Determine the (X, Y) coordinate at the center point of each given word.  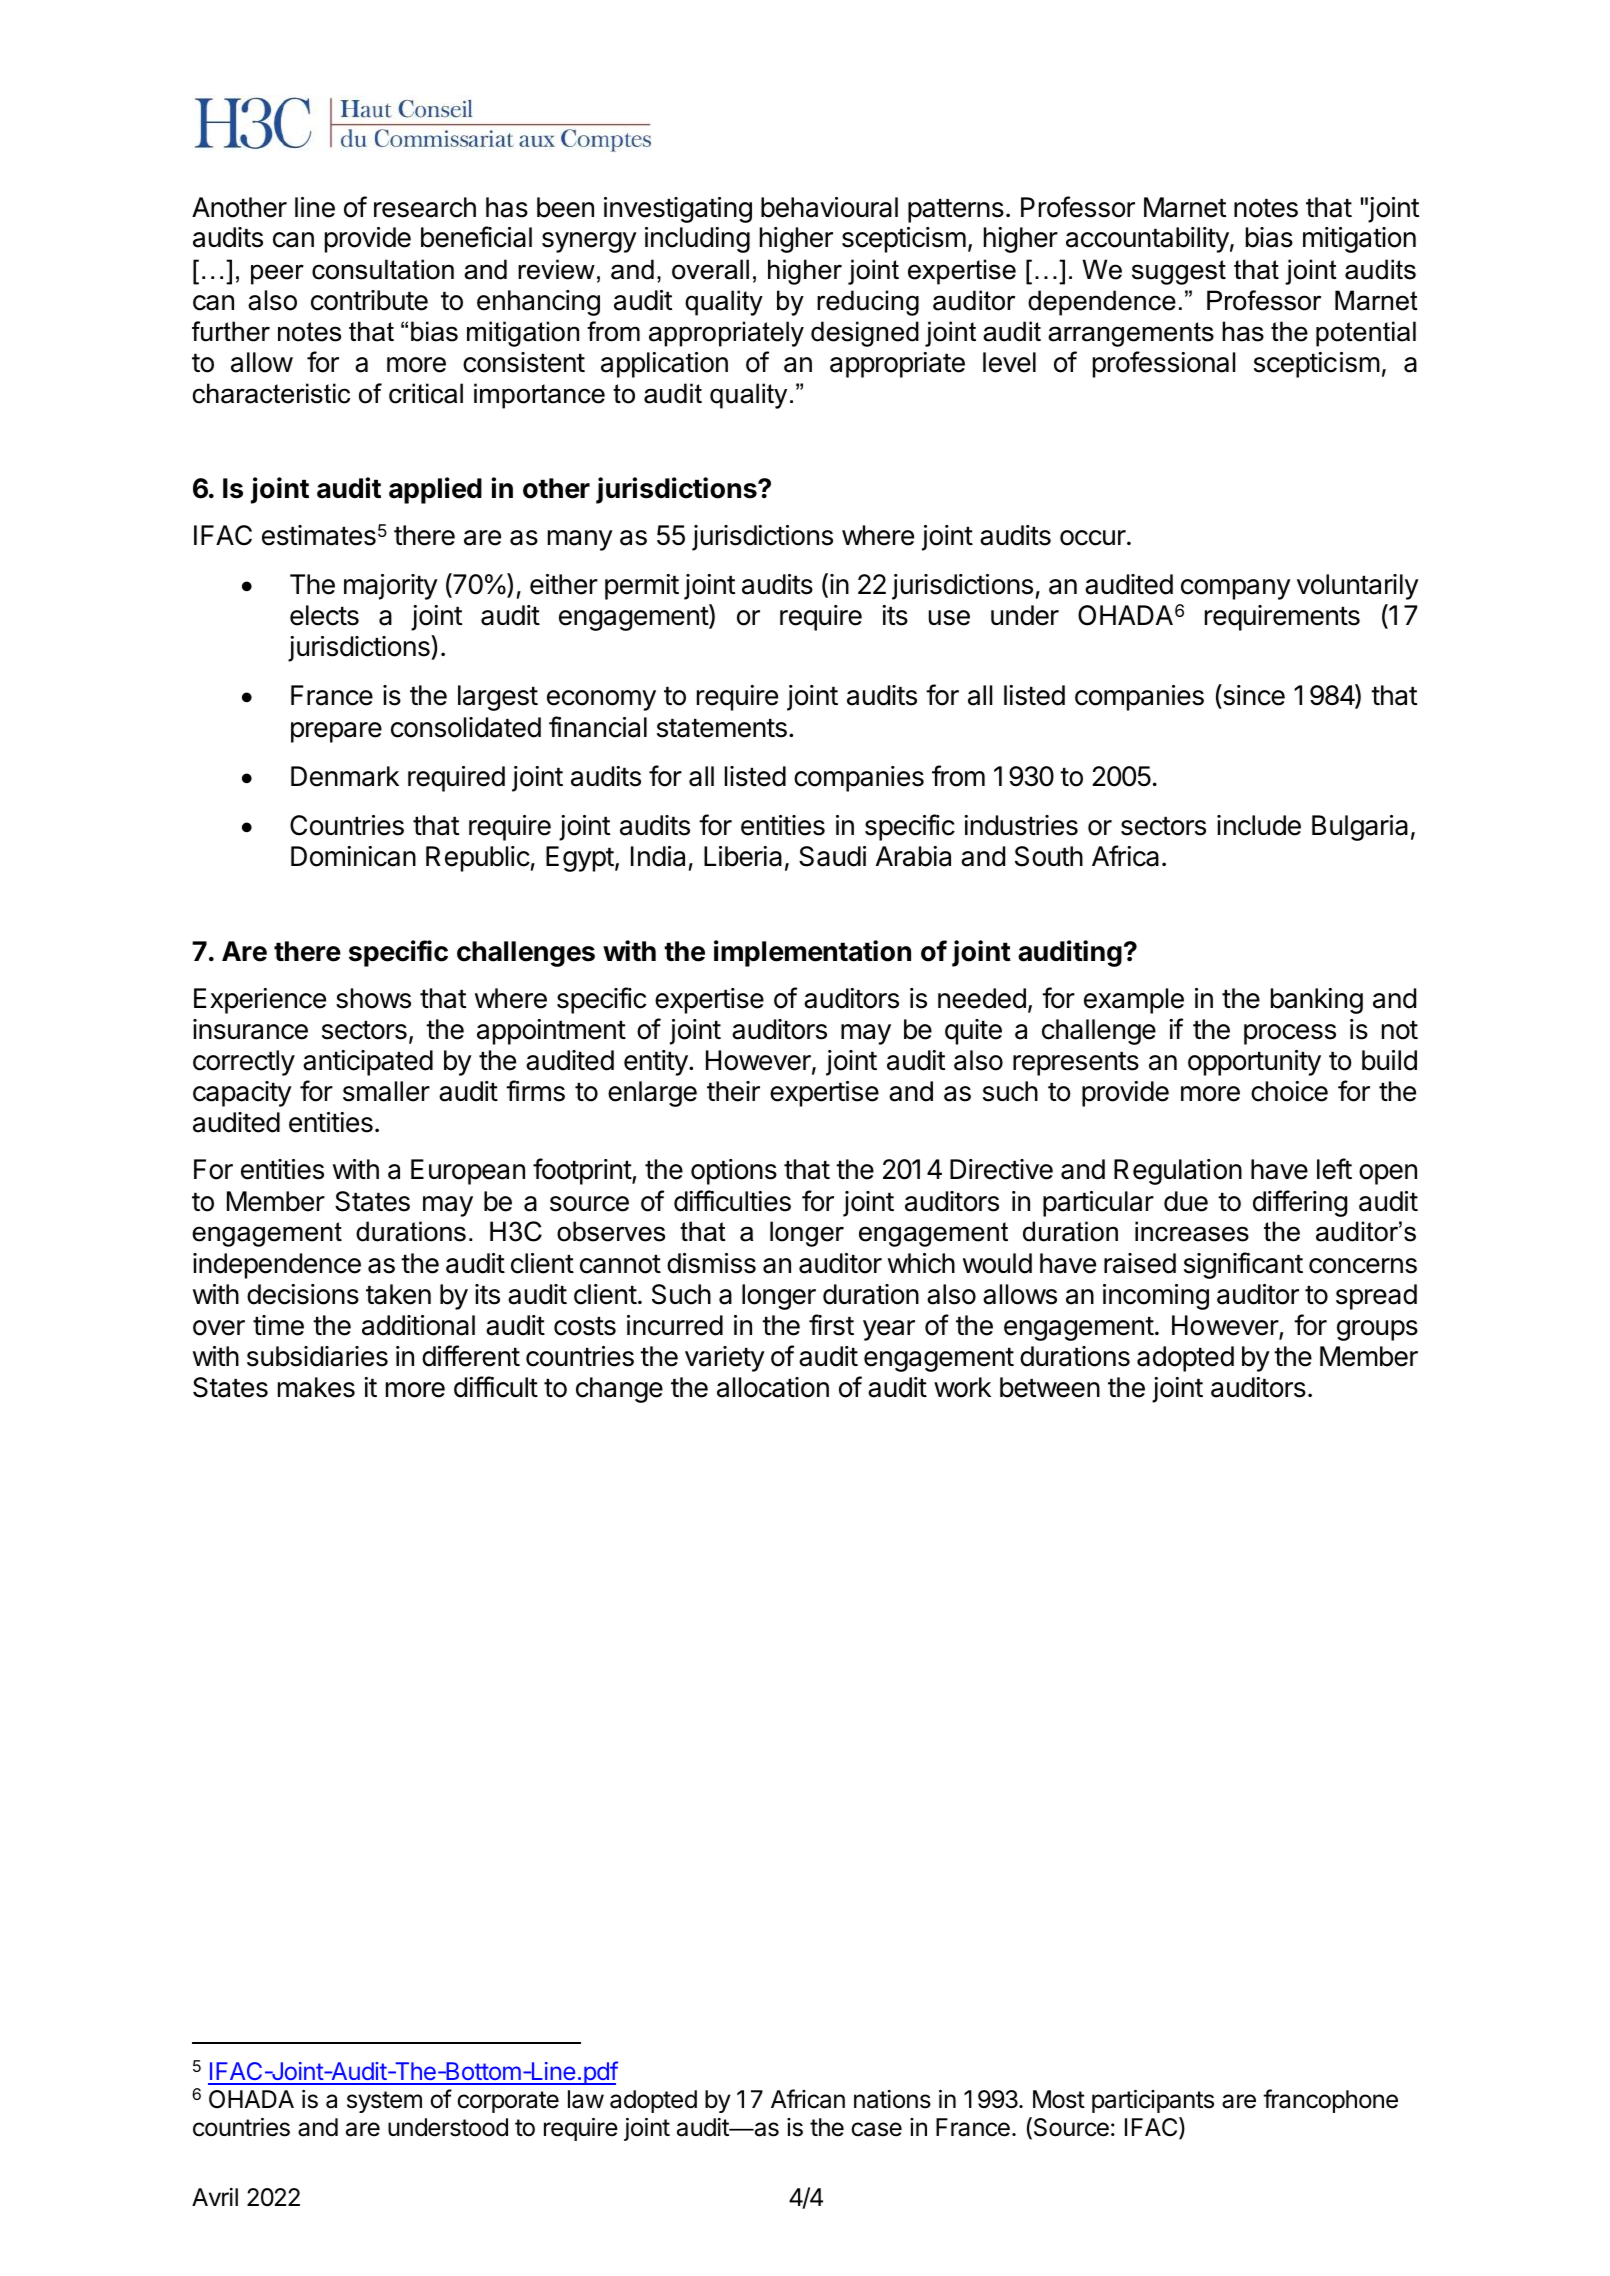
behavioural (829, 207)
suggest (1179, 272)
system (384, 2102)
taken (398, 1294)
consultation (383, 269)
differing (1300, 1203)
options (734, 1172)
